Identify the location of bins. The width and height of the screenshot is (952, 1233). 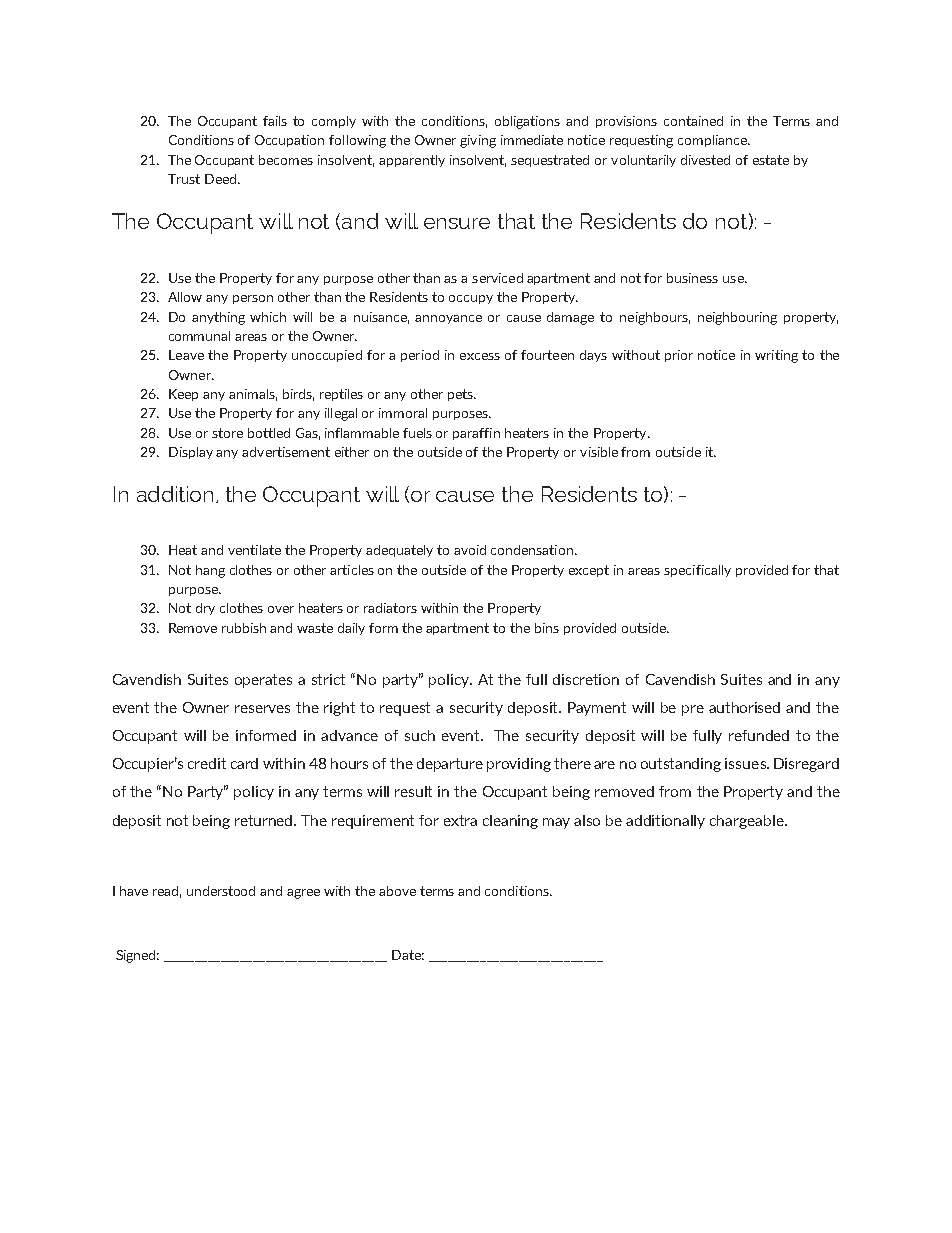
(547, 628).
